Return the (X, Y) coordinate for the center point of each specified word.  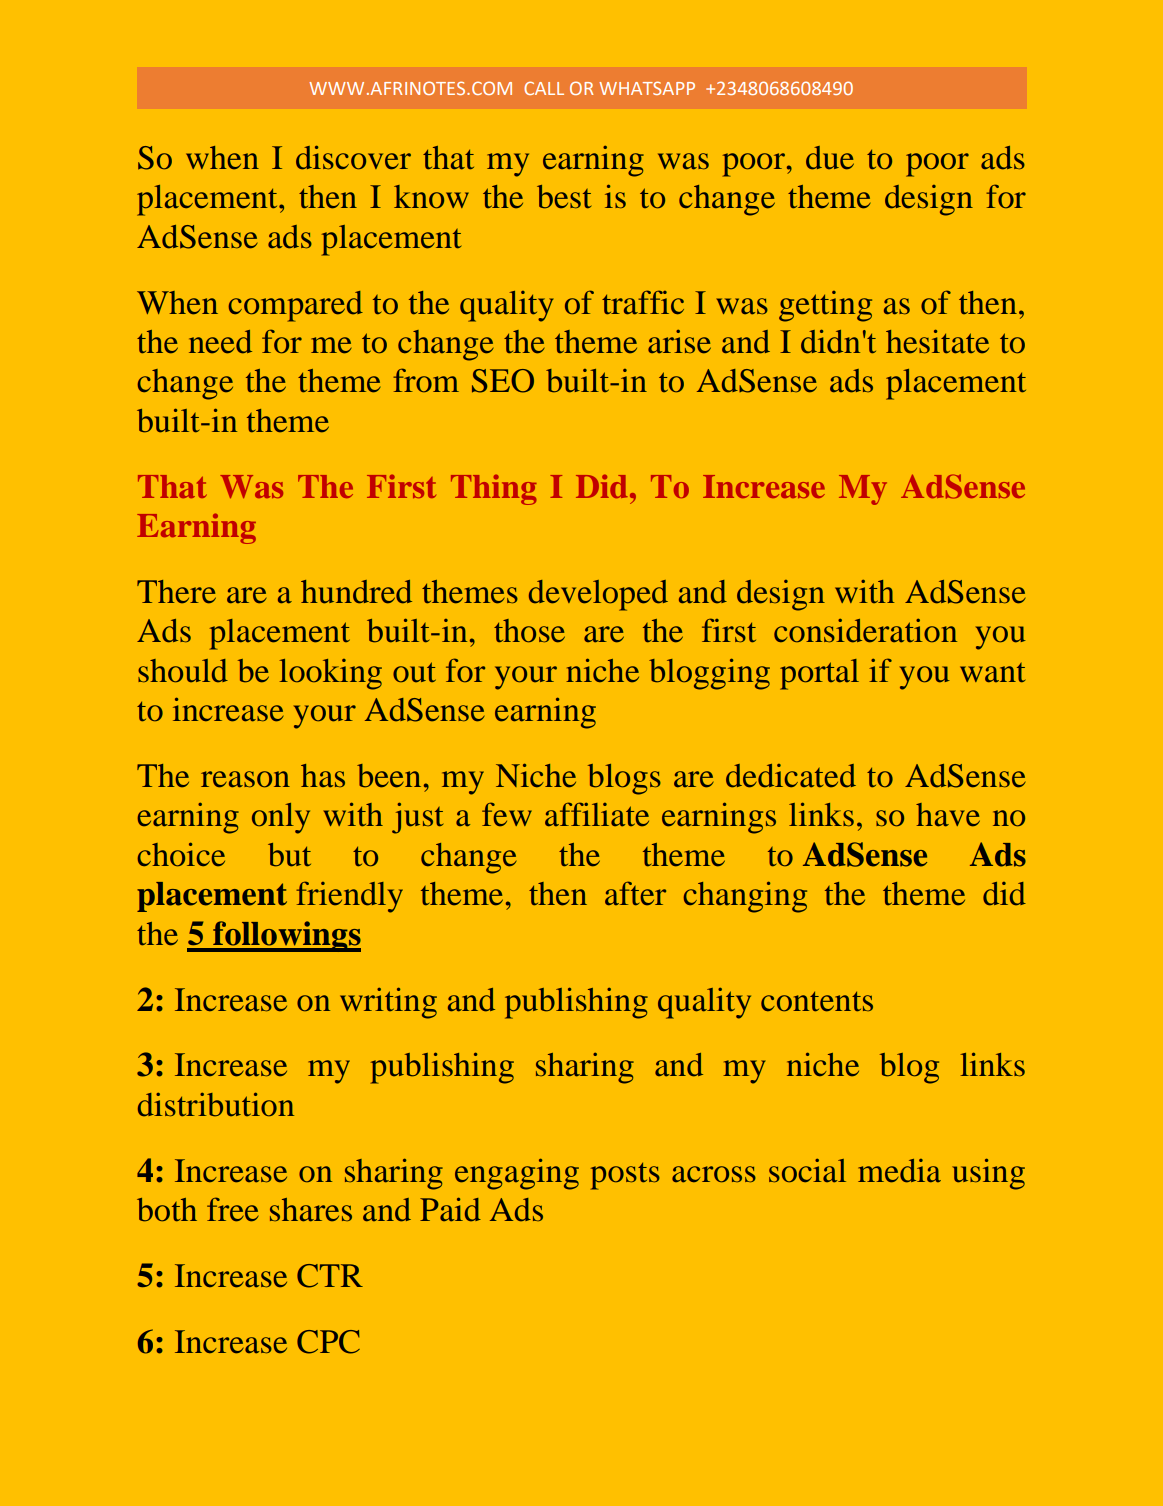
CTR (330, 1276)
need (220, 342)
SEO (503, 381)
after (635, 893)
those (529, 631)
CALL (544, 88)
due (830, 158)
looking (330, 674)
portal (819, 674)
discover (353, 157)
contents (817, 1002)
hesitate (937, 341)
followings (286, 936)
